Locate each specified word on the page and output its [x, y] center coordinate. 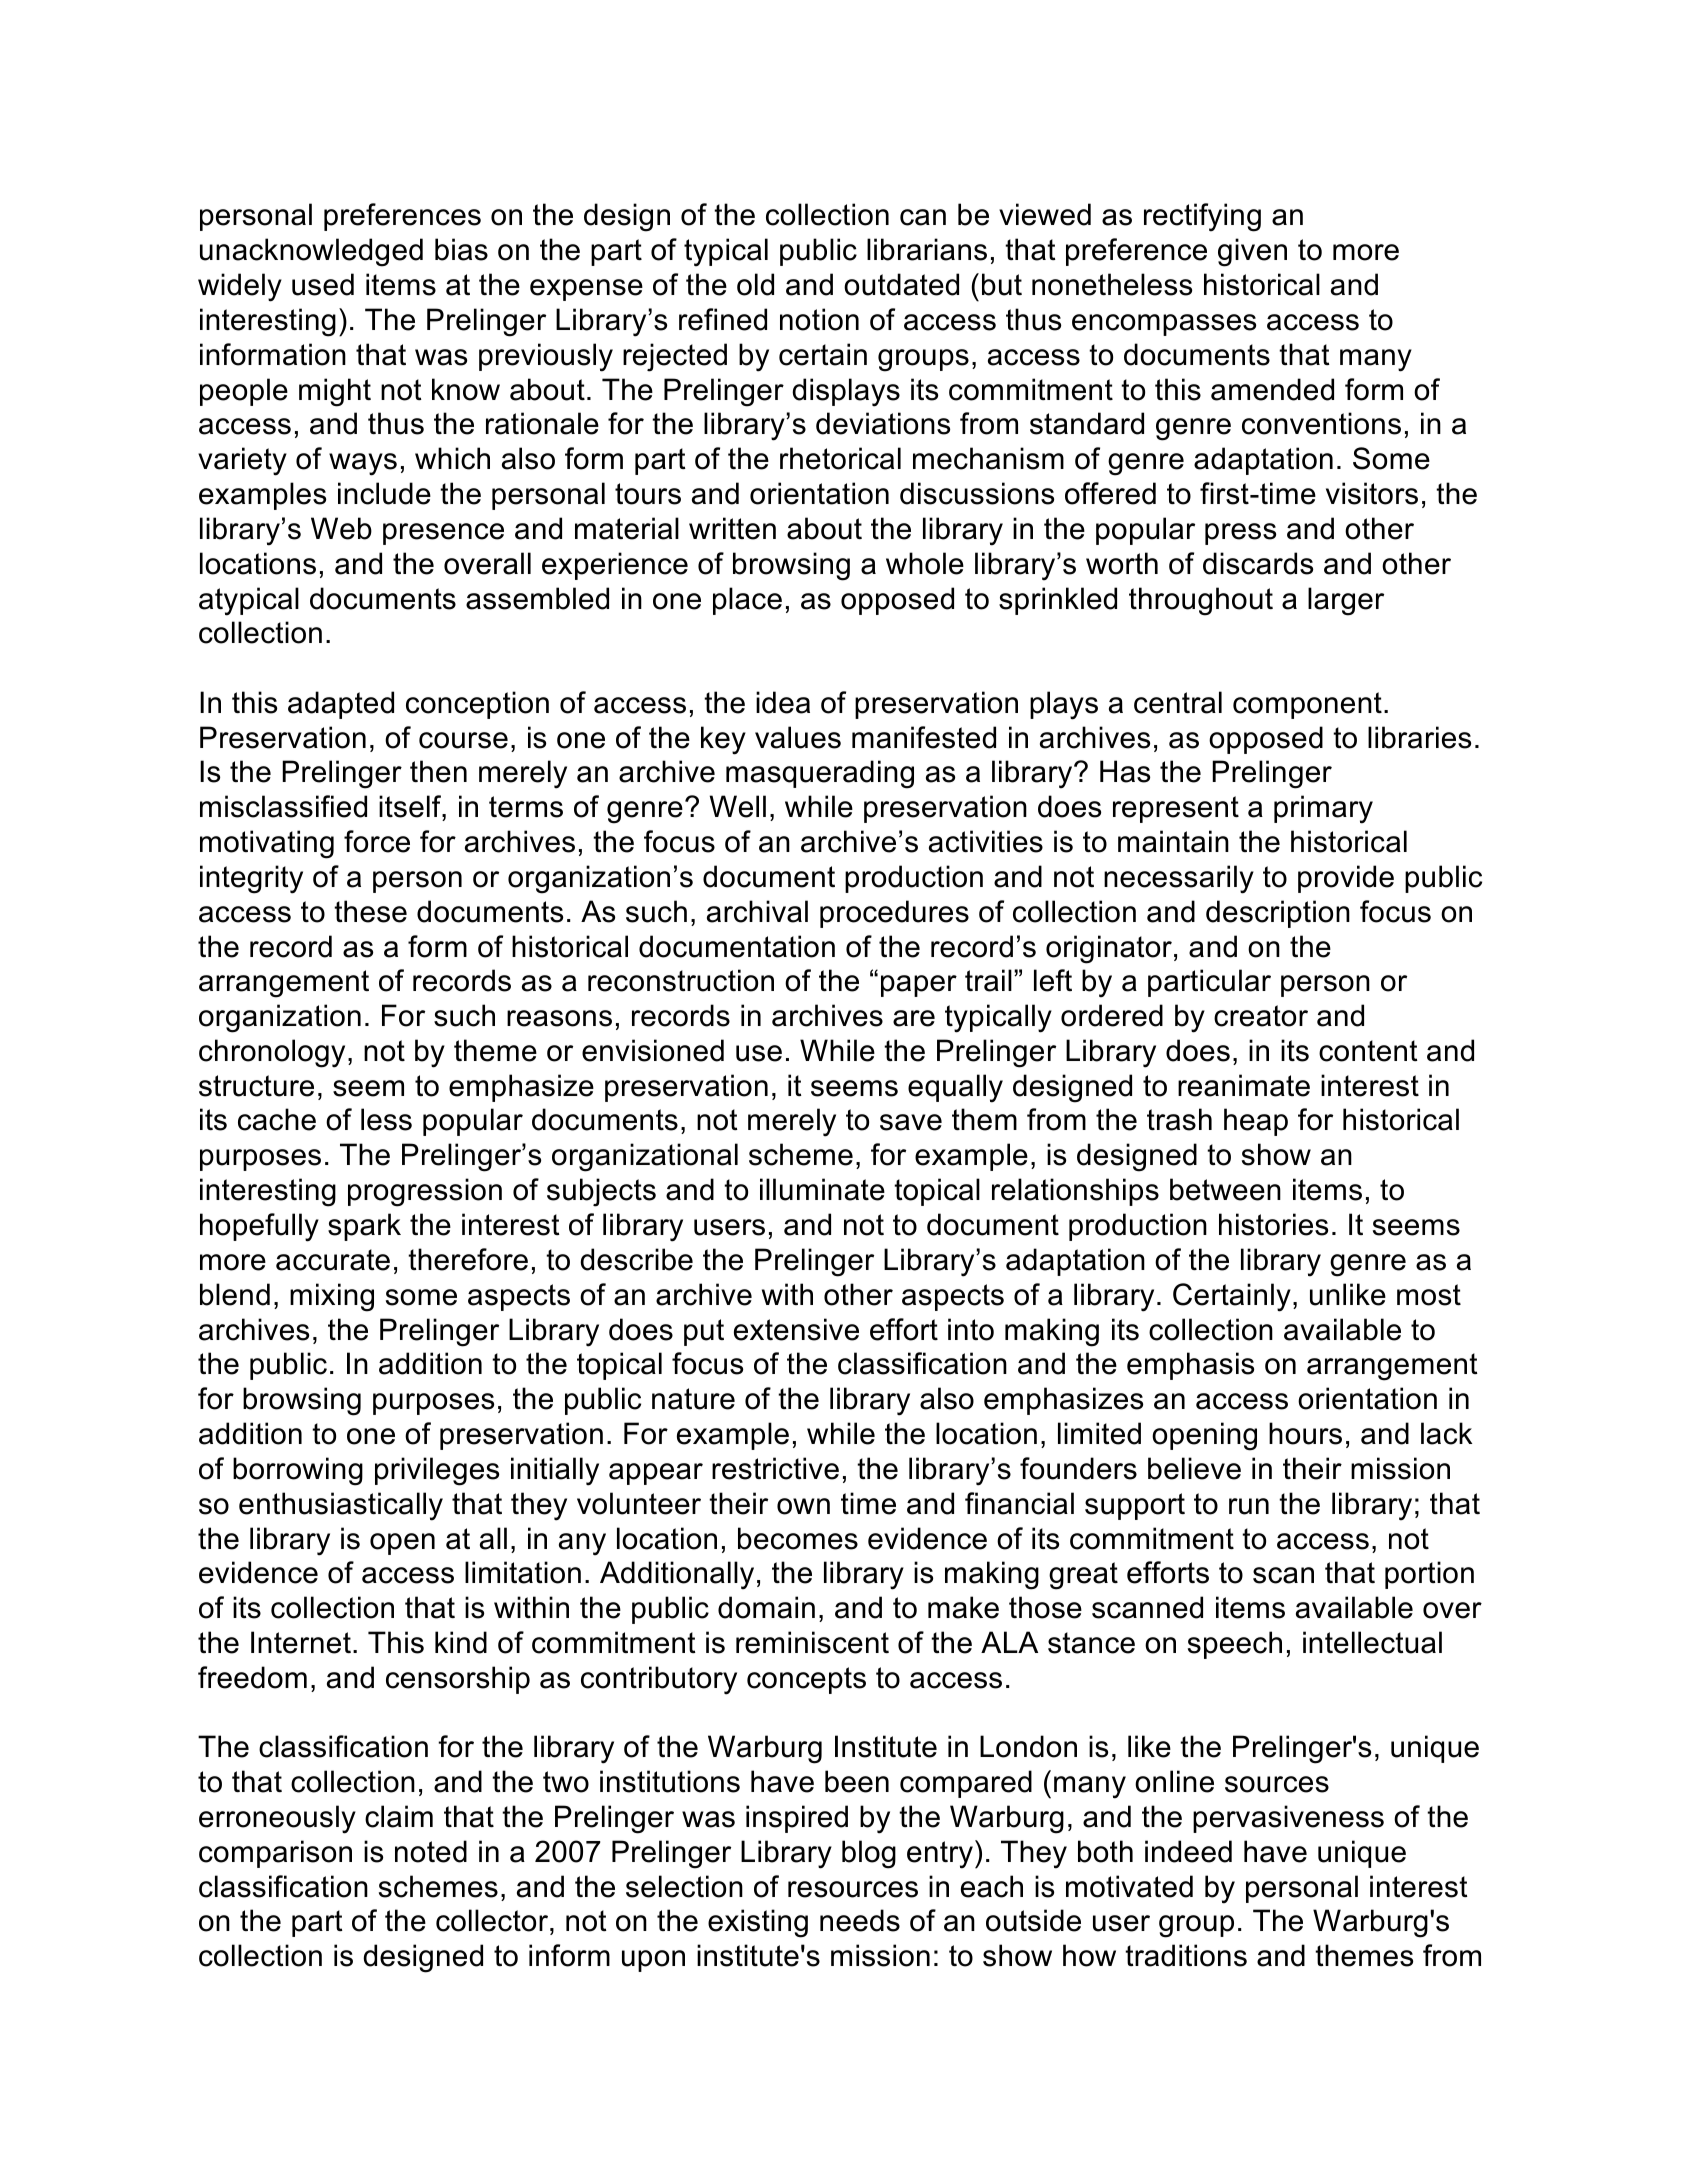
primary [1323, 809]
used [323, 284]
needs [860, 1920]
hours [1305, 1433]
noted [431, 1851]
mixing [332, 1297]
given [1252, 252]
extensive [796, 1329]
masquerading [820, 774]
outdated [901, 284]
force [377, 841]
